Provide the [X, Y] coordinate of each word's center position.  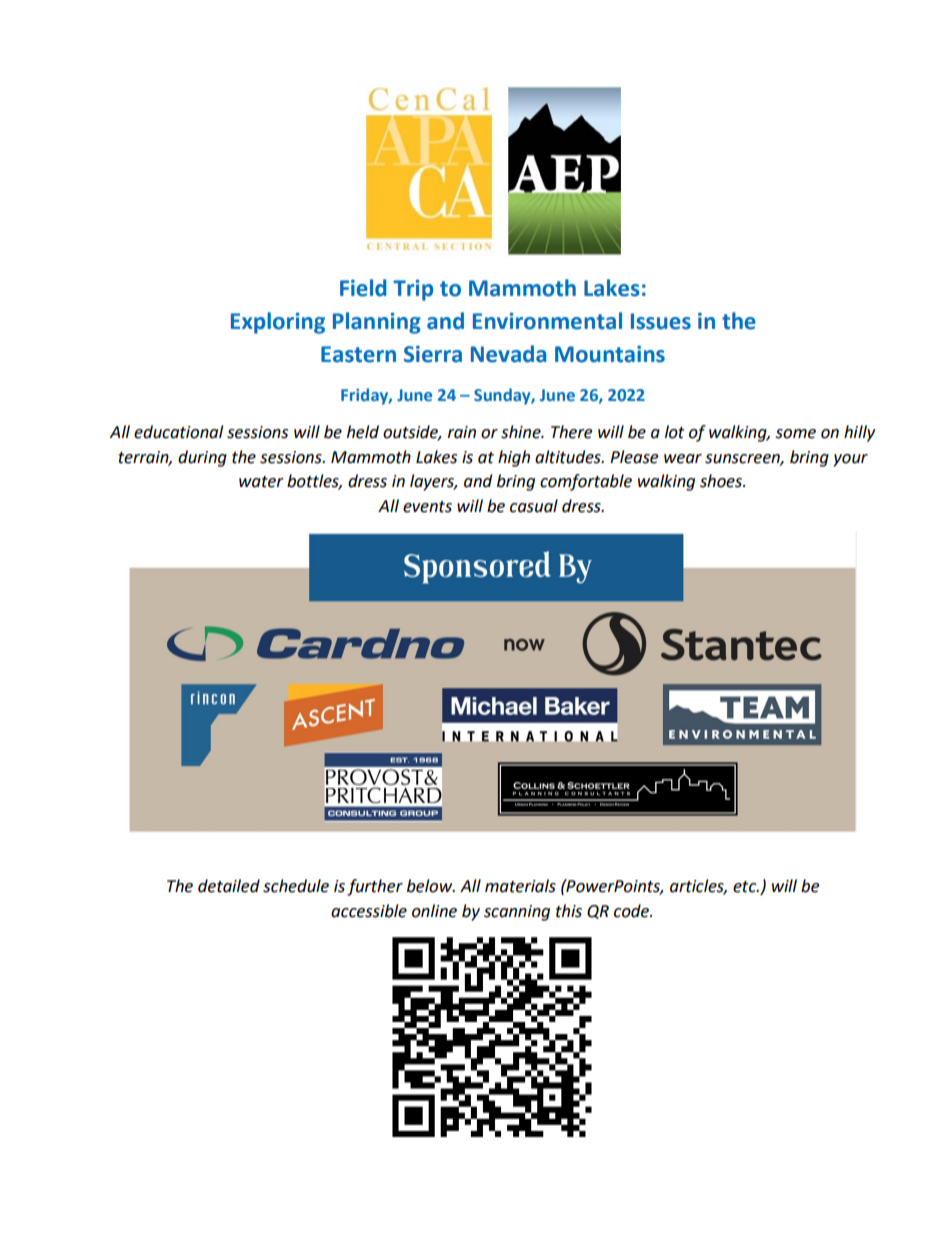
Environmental [547, 321]
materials [520, 886]
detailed [229, 886]
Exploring [278, 323]
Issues [661, 321]
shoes [722, 481]
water [261, 482]
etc [746, 887]
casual [534, 506]
